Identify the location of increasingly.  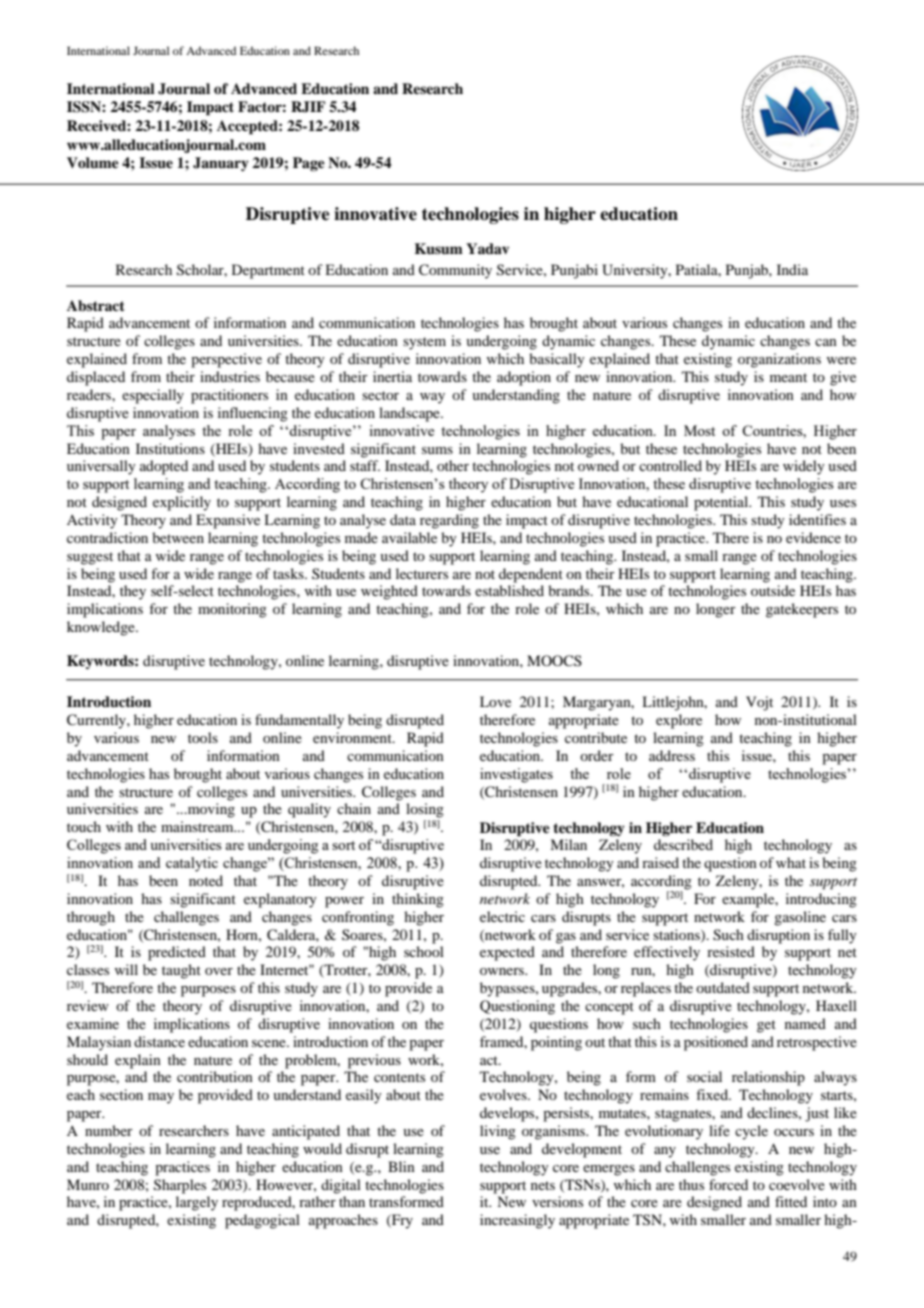
(517, 1221).
